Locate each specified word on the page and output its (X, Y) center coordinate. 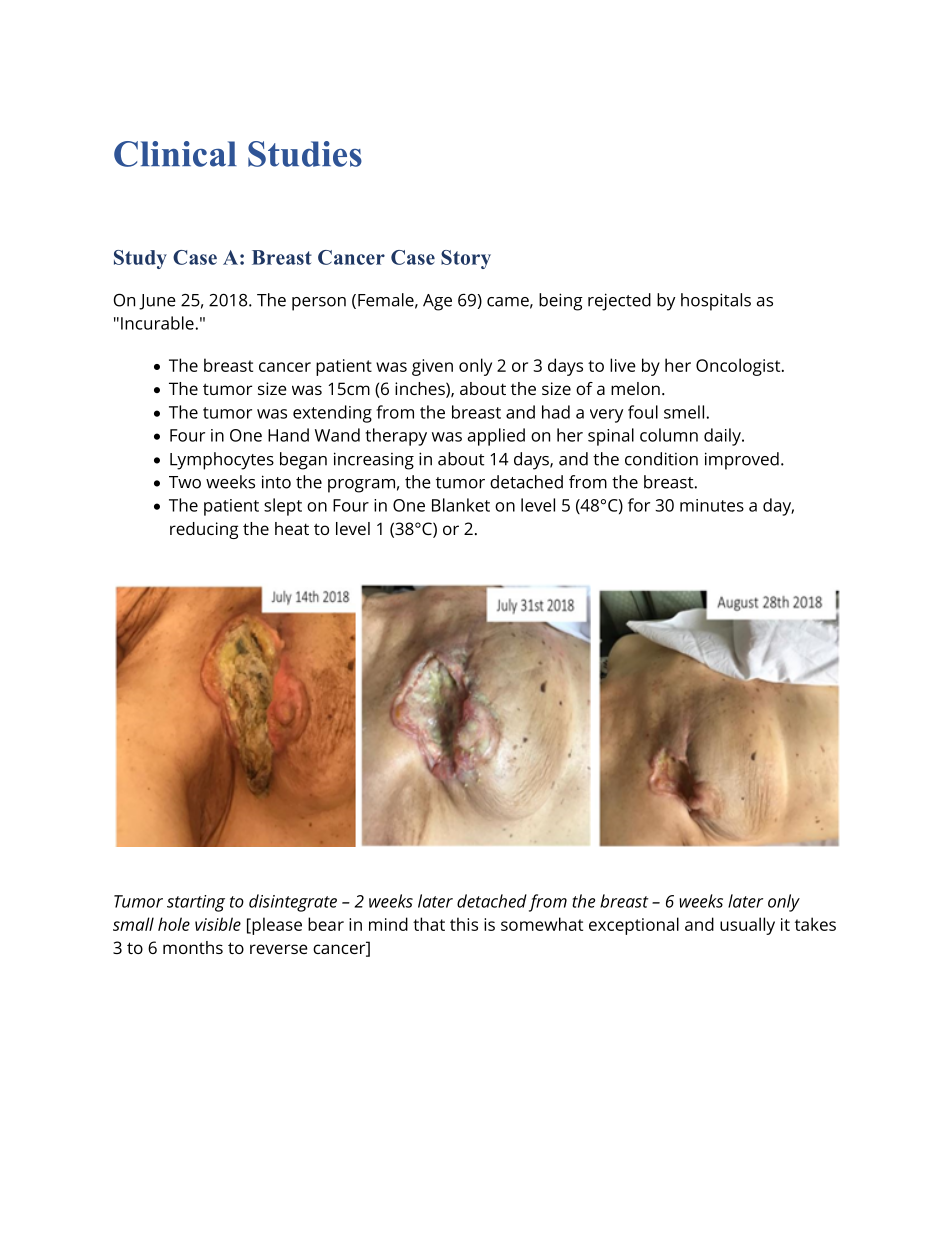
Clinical (175, 154)
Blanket (461, 505)
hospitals (716, 302)
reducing (204, 530)
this (464, 924)
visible (218, 924)
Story (466, 259)
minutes (712, 505)
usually (747, 926)
